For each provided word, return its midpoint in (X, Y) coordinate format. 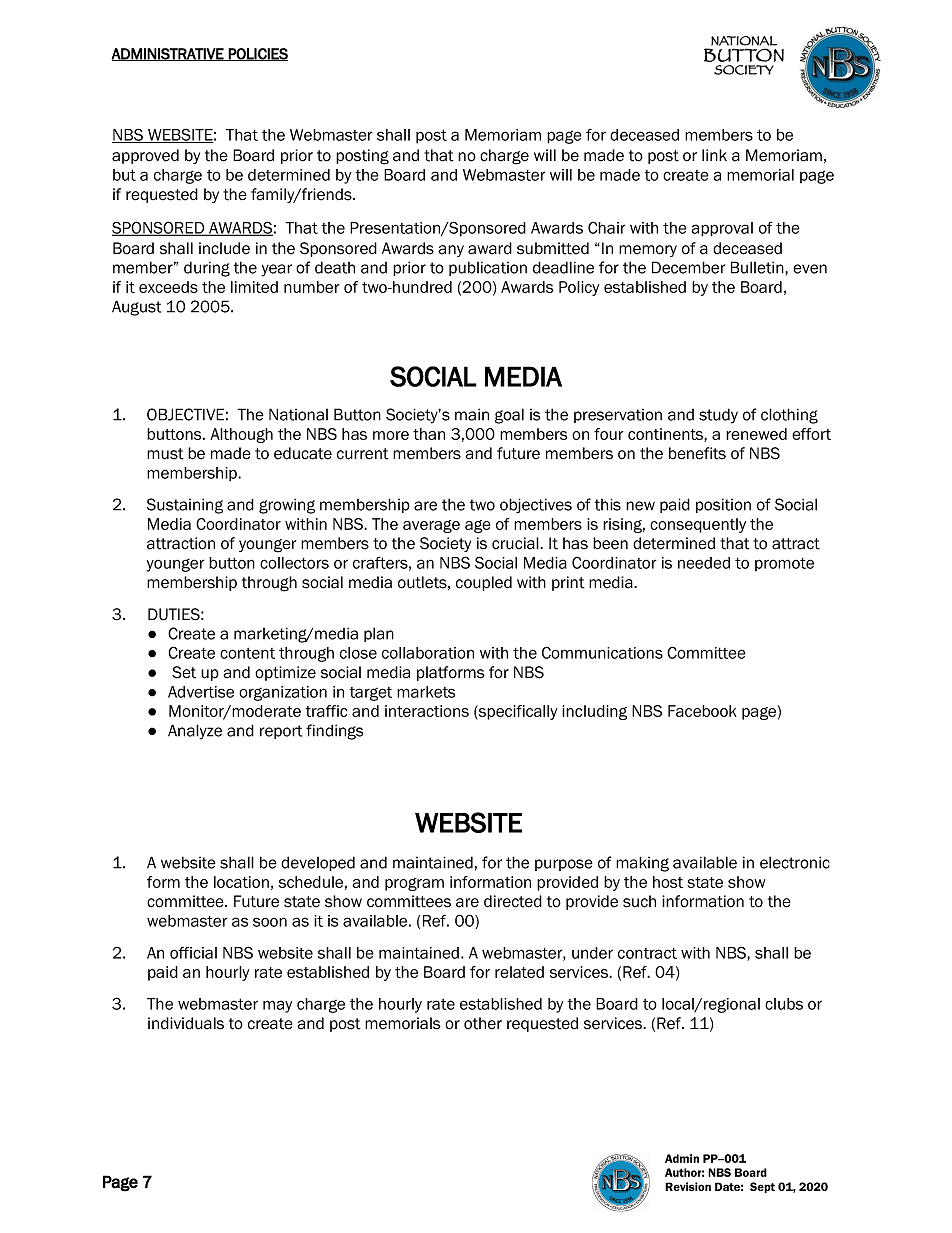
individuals (186, 1023)
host (668, 882)
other (483, 1023)
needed (704, 563)
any (451, 251)
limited (254, 287)
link (714, 155)
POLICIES (257, 54)
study (718, 416)
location (241, 882)
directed (513, 901)
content (247, 653)
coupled (484, 583)
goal (509, 416)
